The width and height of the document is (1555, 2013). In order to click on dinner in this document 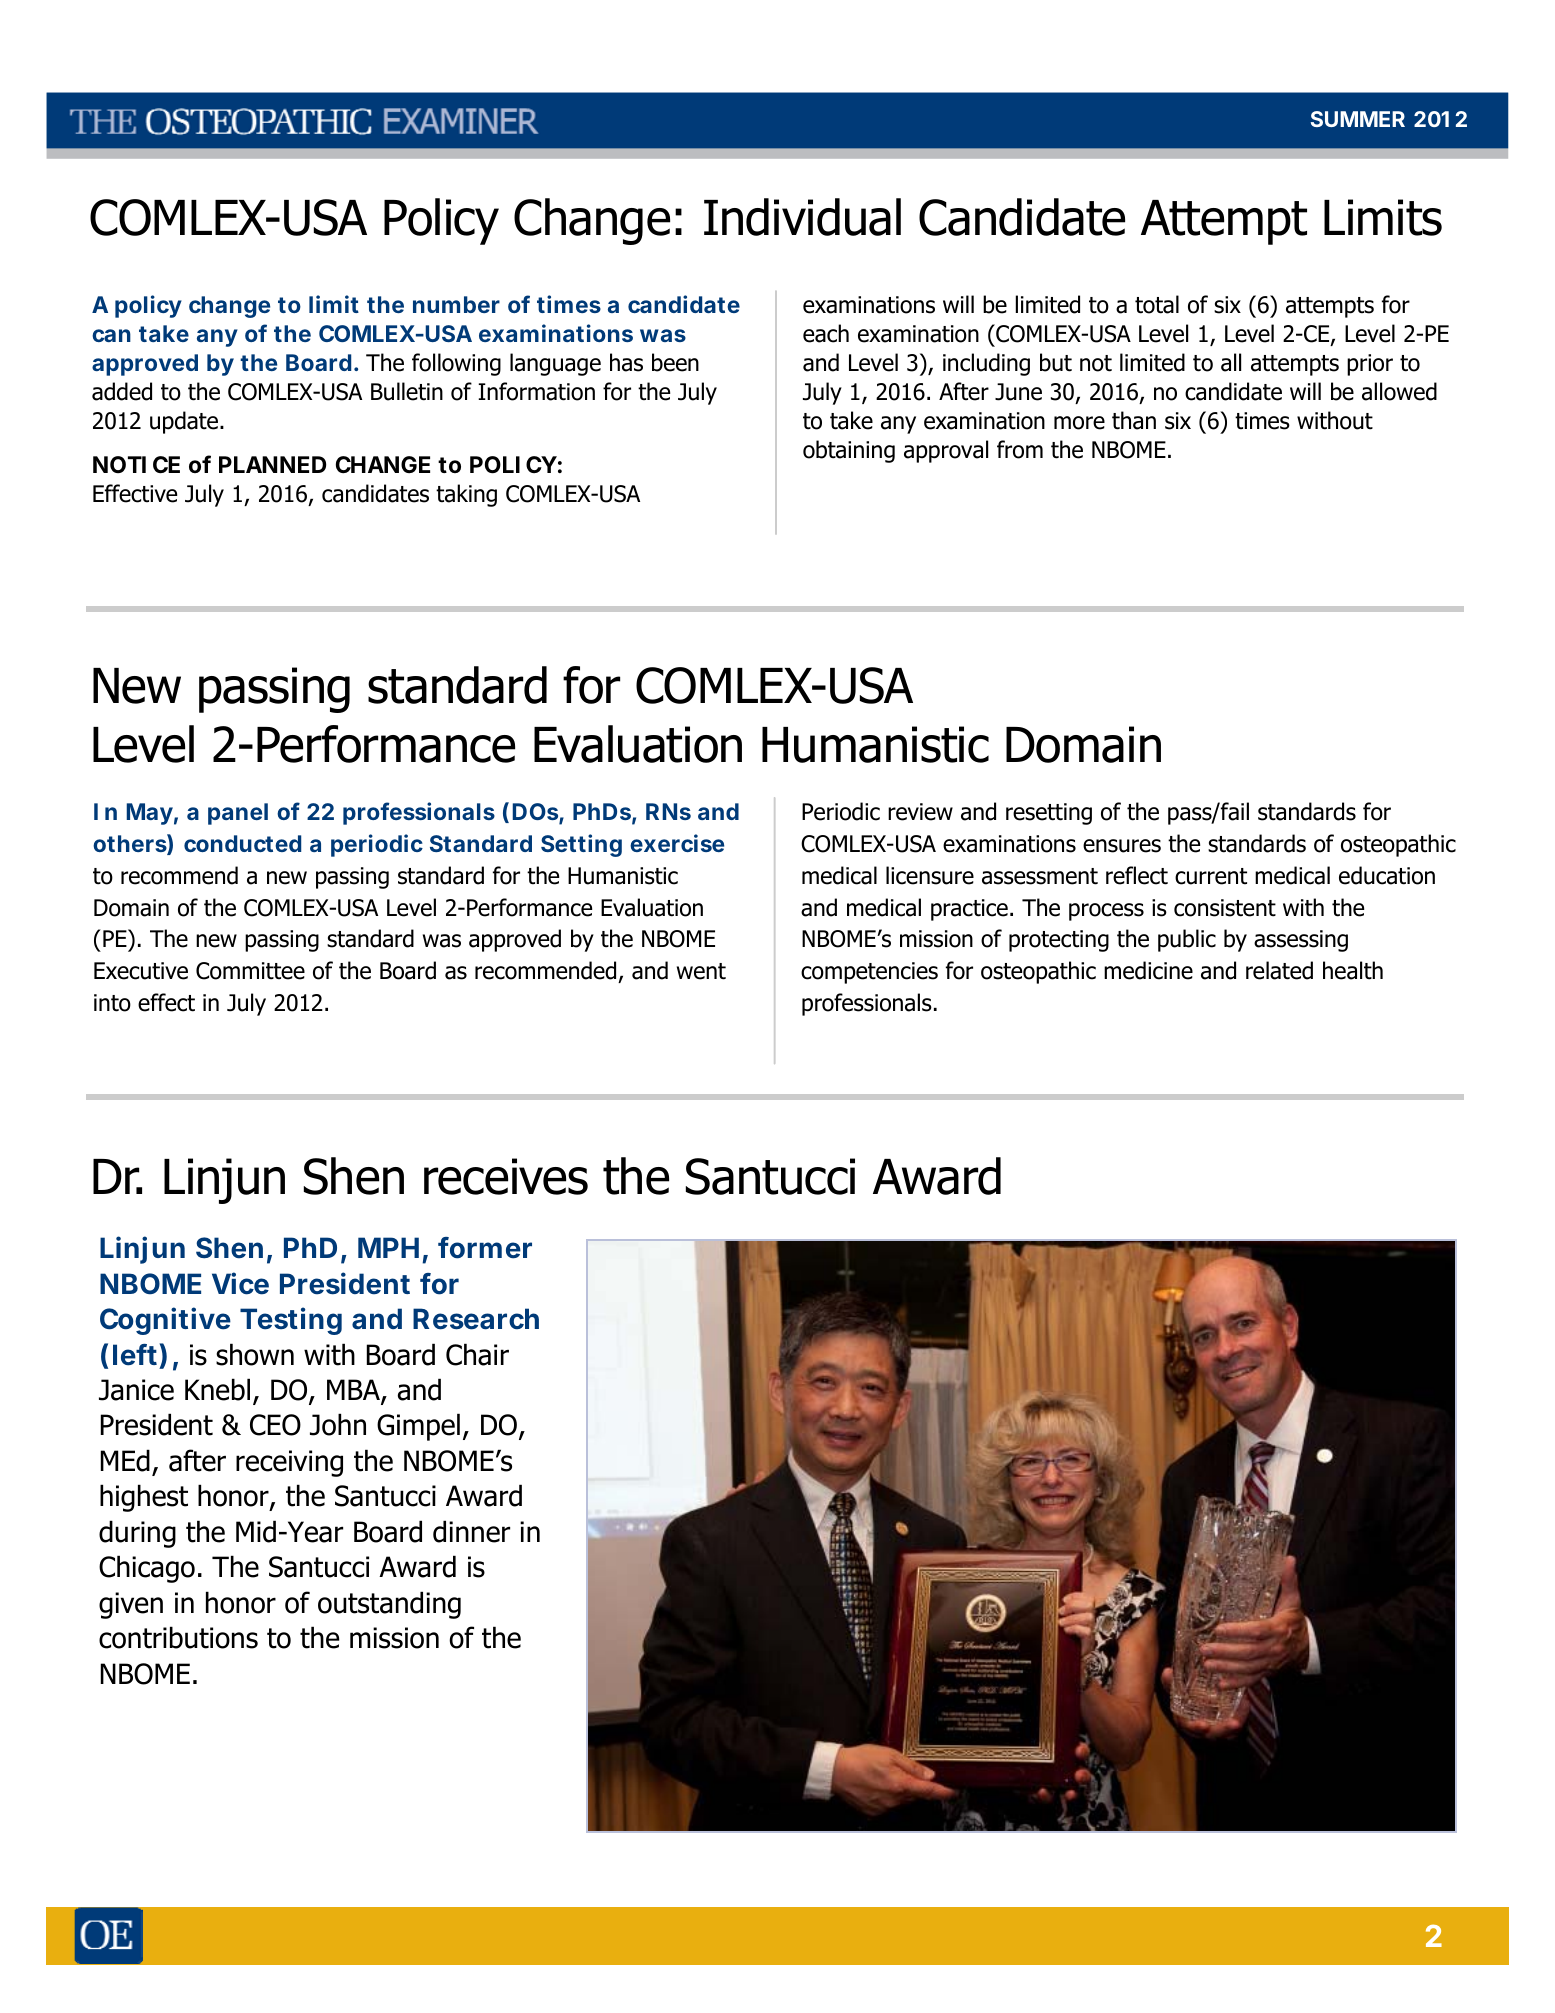, I will do `click(471, 1531)`.
